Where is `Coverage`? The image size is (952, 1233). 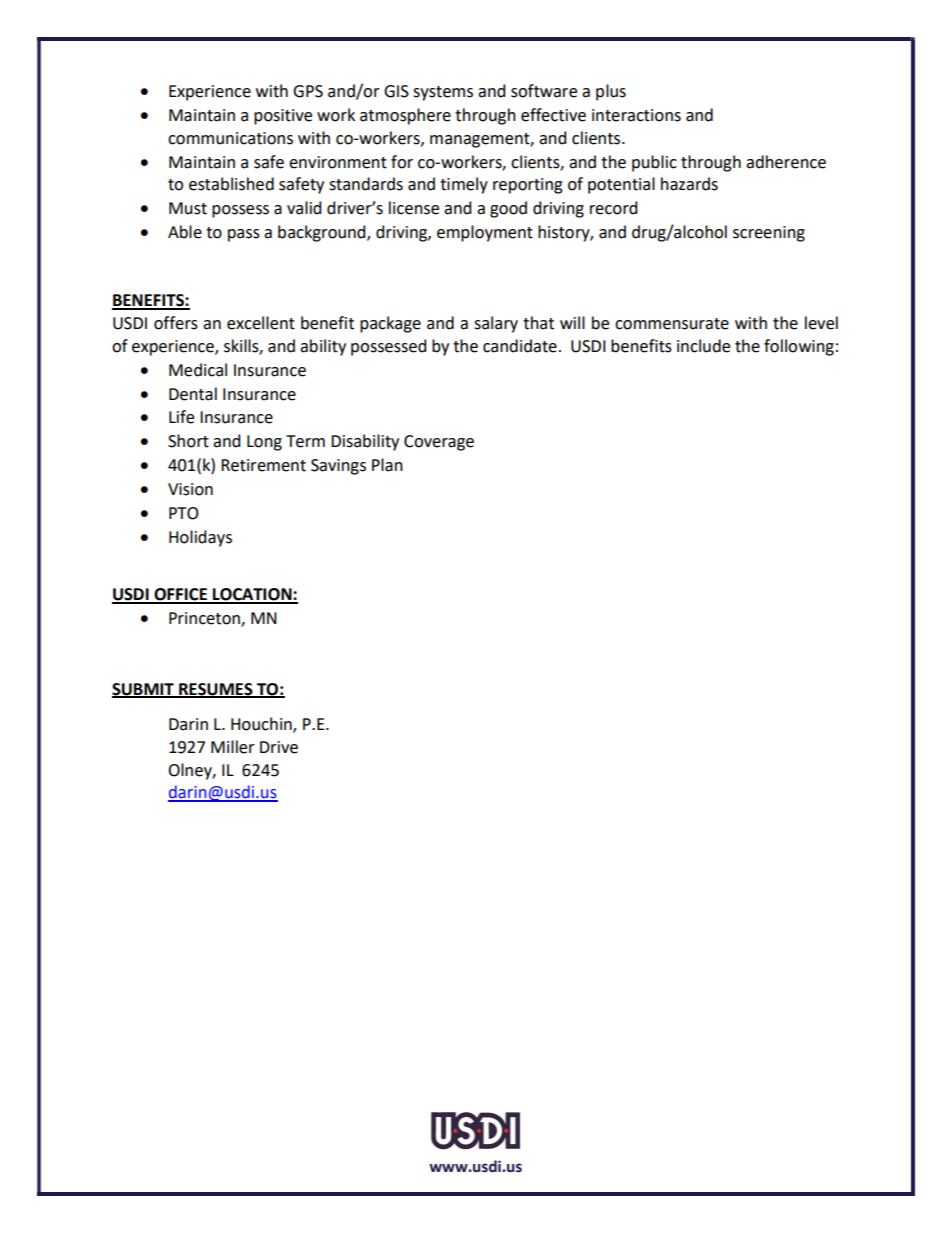
Coverage is located at coordinates (439, 443).
